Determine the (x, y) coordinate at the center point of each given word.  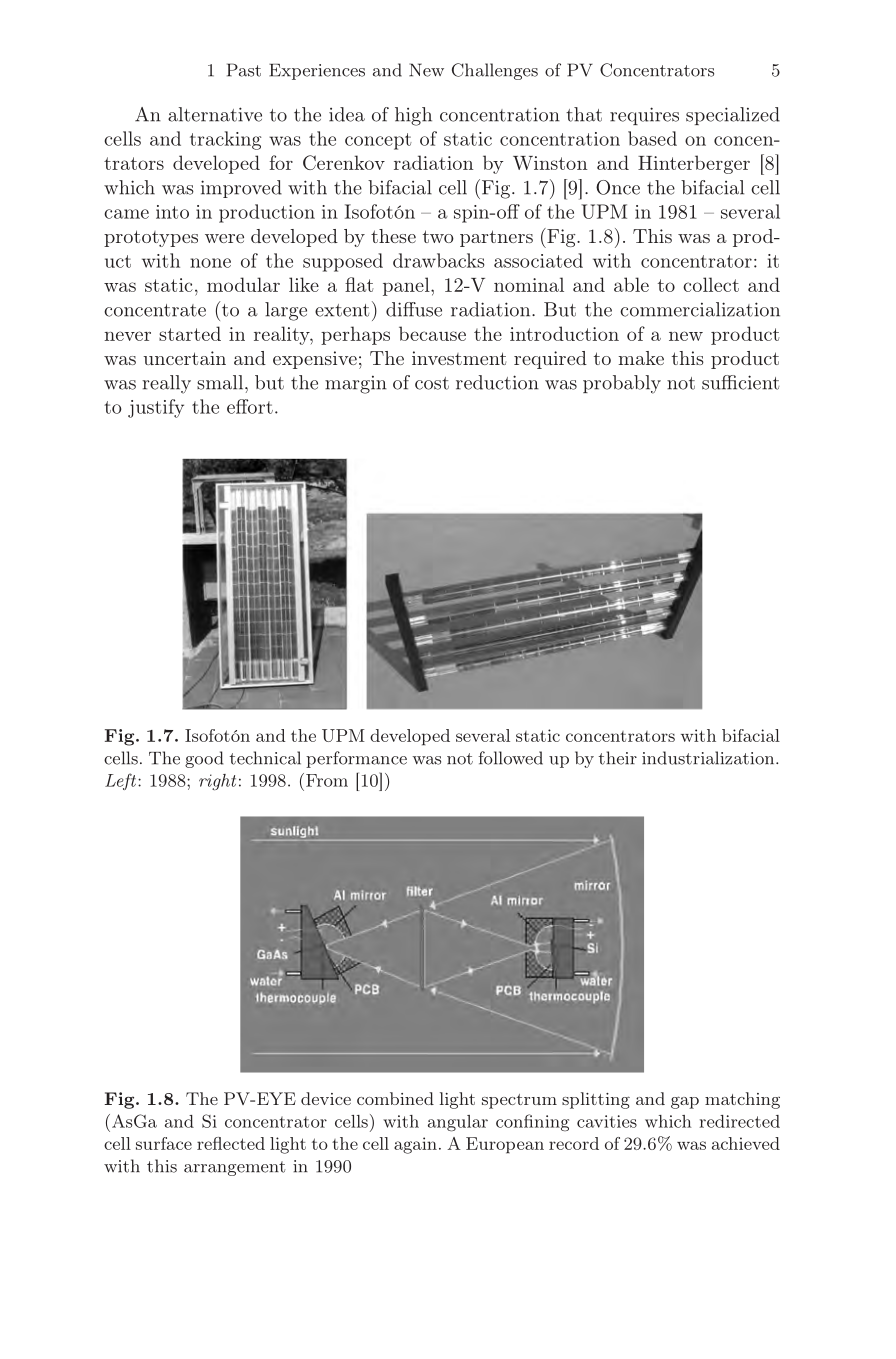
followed (510, 758)
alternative (215, 114)
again (415, 1145)
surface (164, 1143)
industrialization (709, 758)
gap (685, 1102)
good (204, 759)
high (413, 116)
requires (644, 116)
